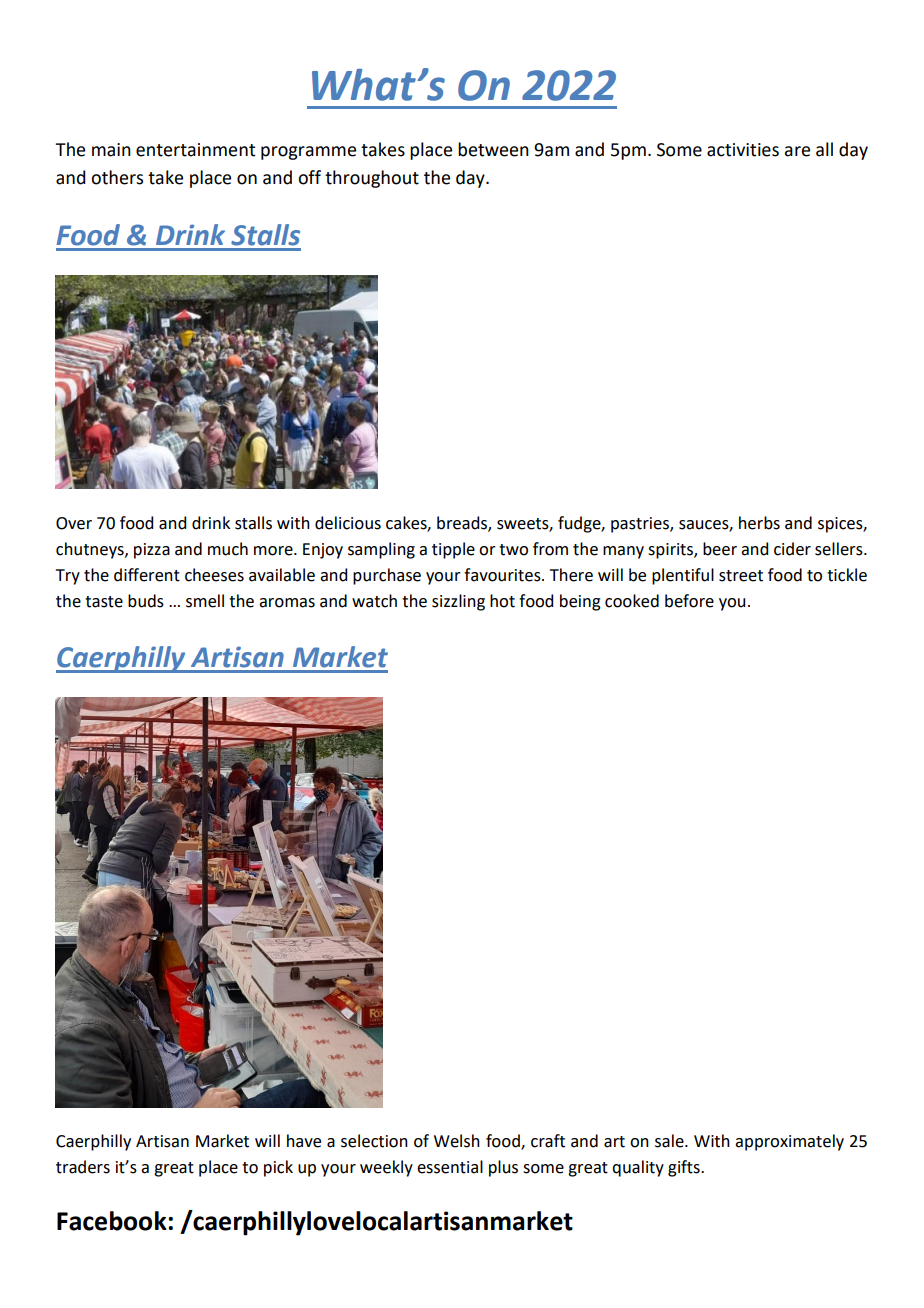 The height and width of the screenshot is (1308, 924). I want to click on sizzling, so click(458, 602).
